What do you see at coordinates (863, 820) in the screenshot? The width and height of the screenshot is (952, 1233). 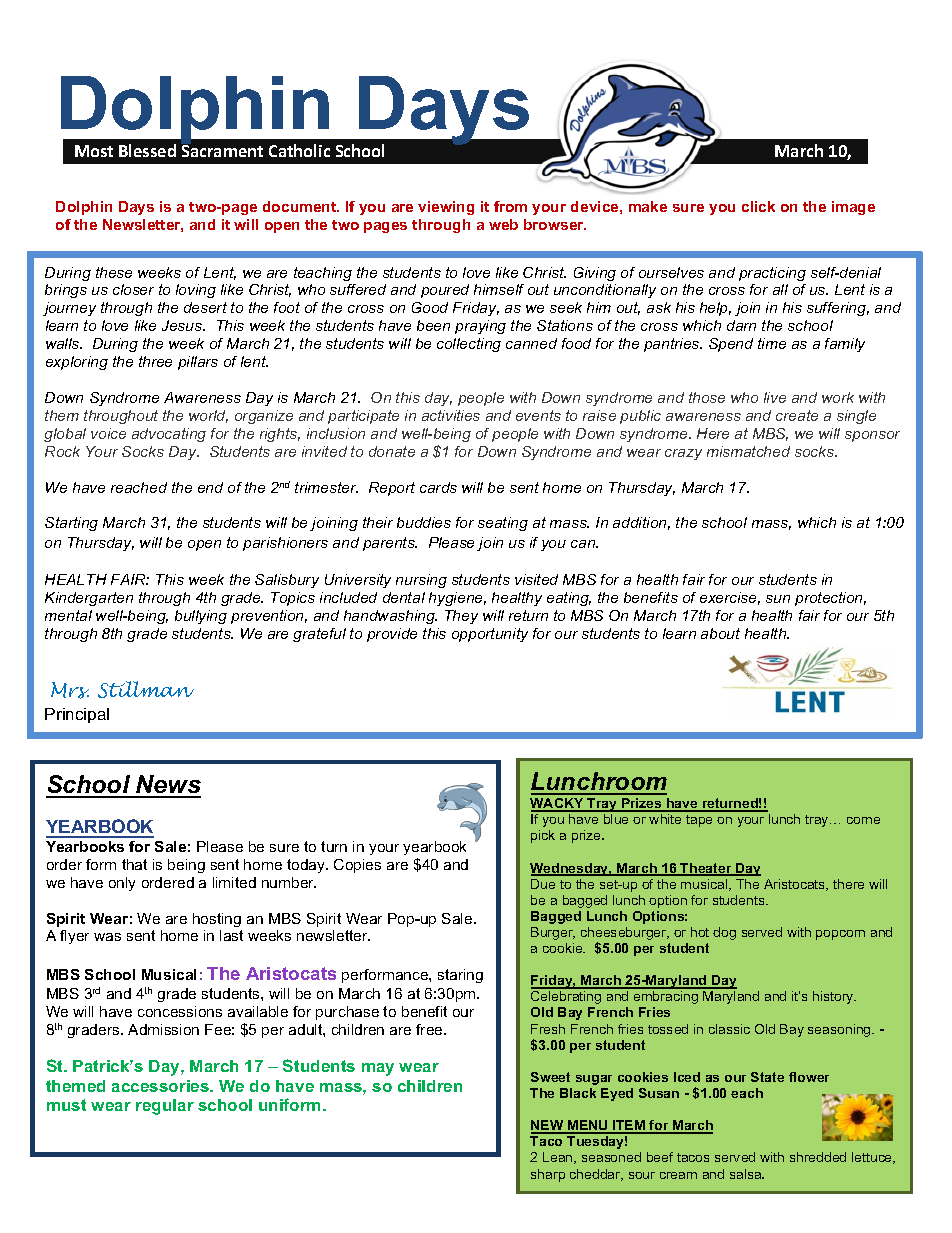 I see `come` at bounding box center [863, 820].
